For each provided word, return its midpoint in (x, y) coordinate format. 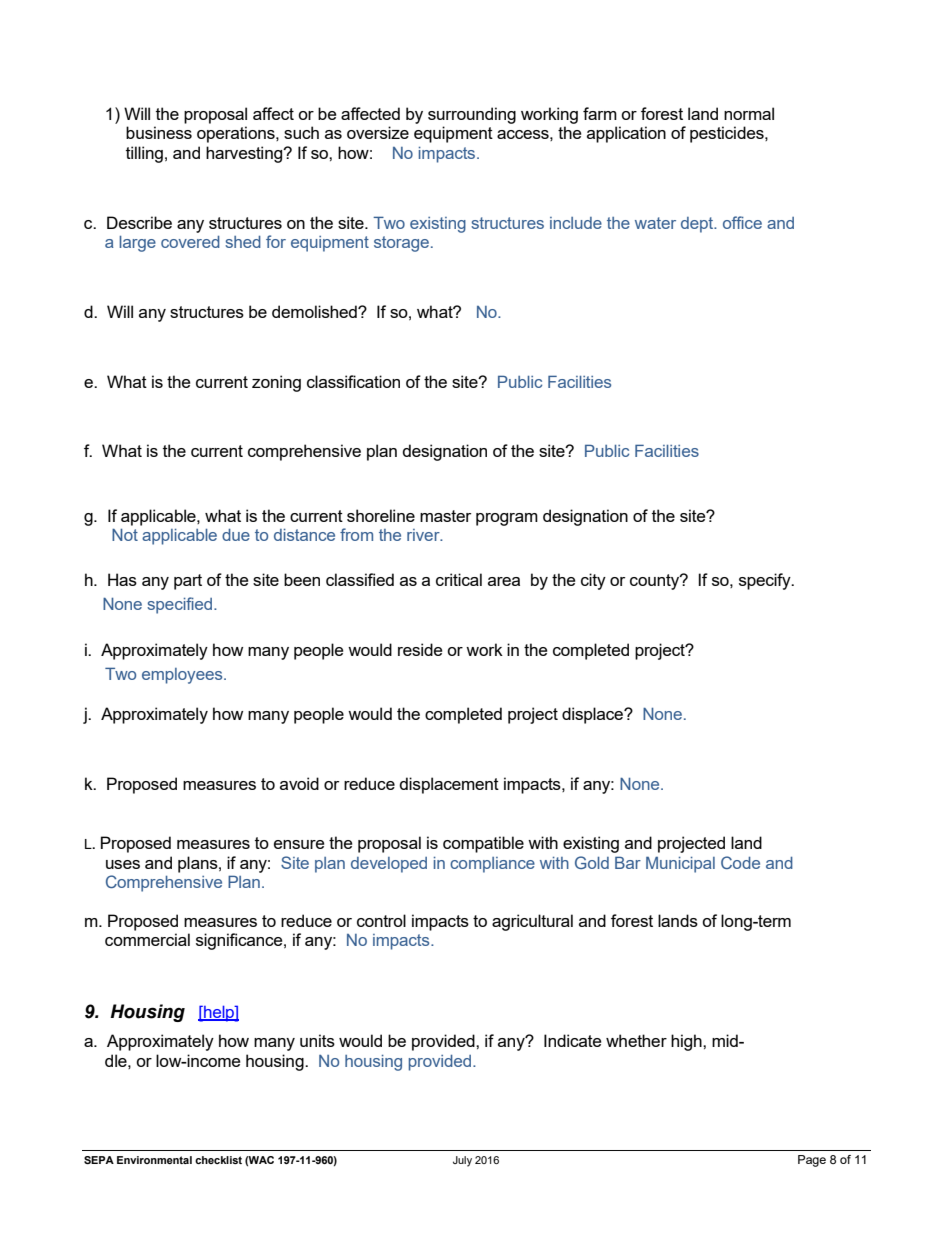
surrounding (472, 115)
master (445, 516)
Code (740, 862)
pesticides (728, 134)
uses (123, 864)
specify (766, 581)
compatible (483, 844)
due (236, 535)
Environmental (154, 1160)
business (159, 132)
